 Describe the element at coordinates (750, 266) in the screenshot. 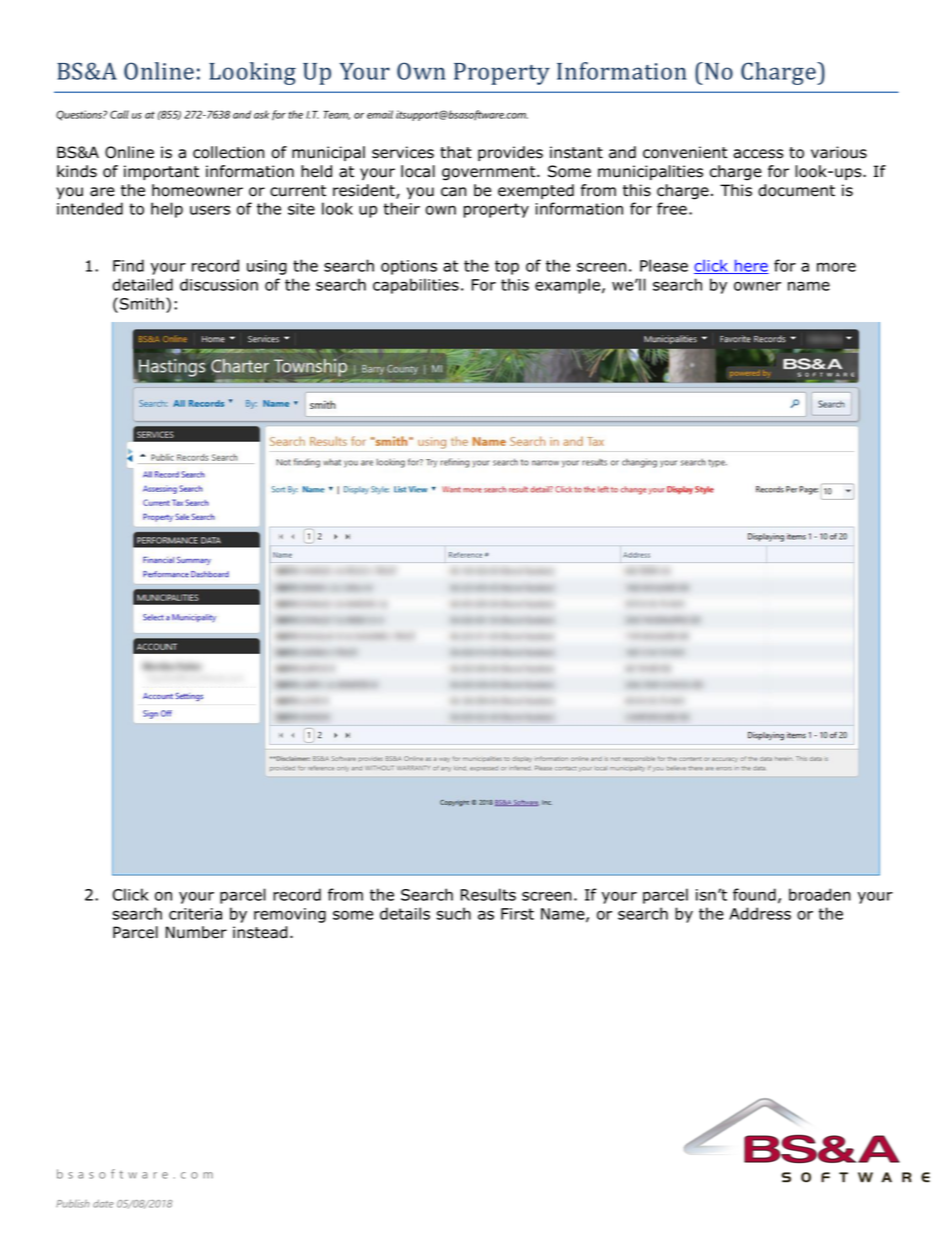

I see `here` at that location.
